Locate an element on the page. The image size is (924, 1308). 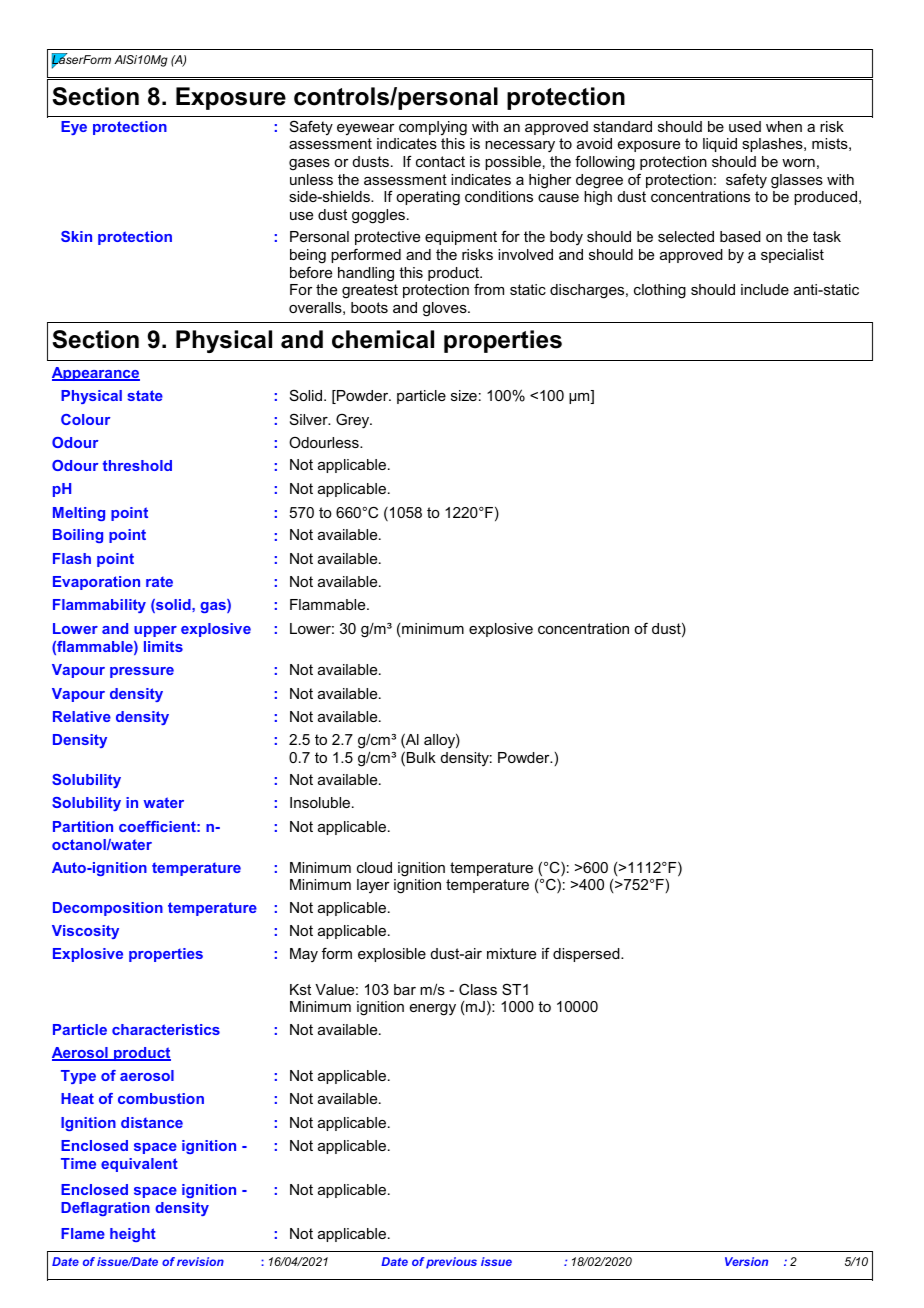
Insoluble is located at coordinates (320, 802).
